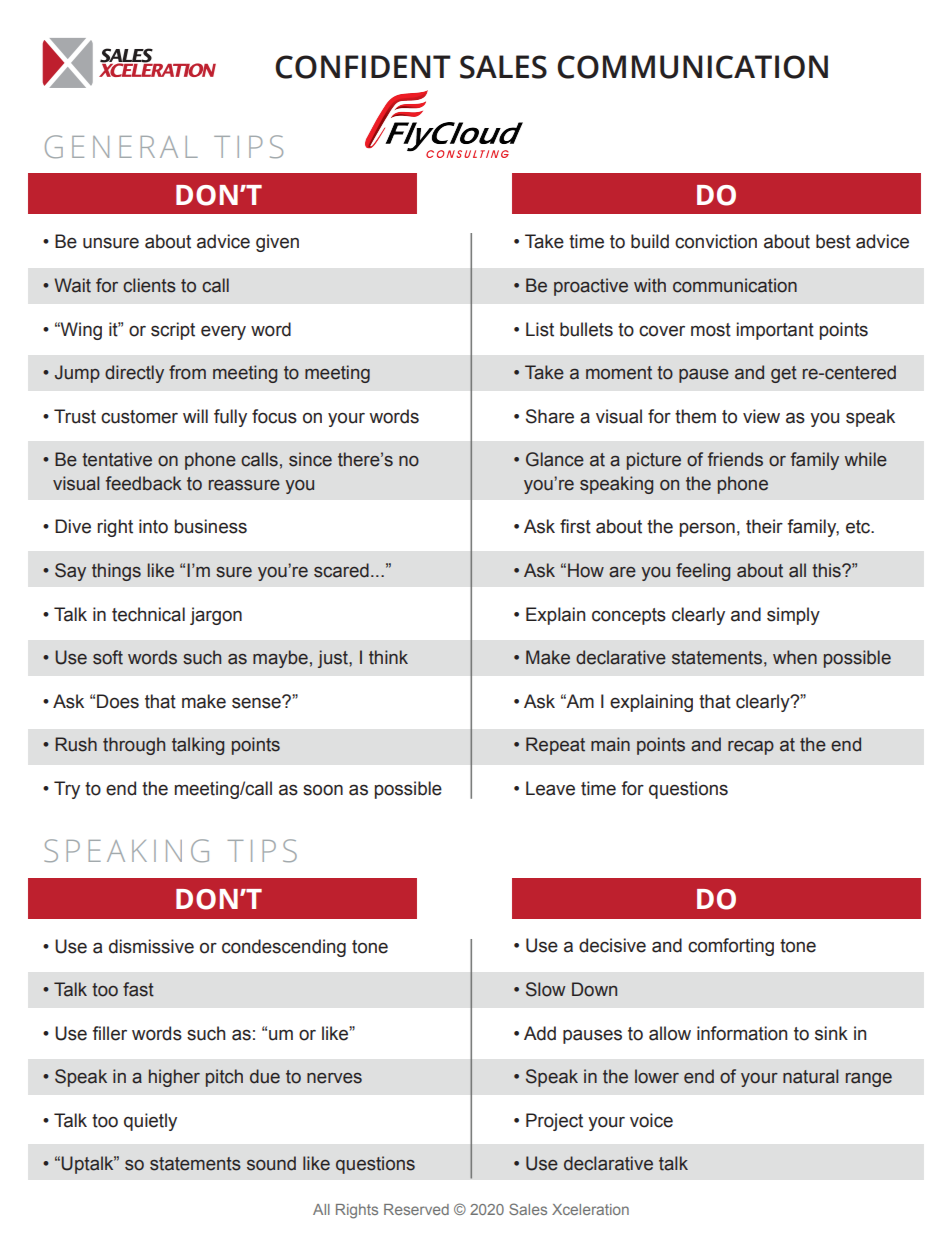 This screenshot has height=1233, width=952. What do you see at coordinates (716, 241) in the screenshot?
I see `conviction` at bounding box center [716, 241].
